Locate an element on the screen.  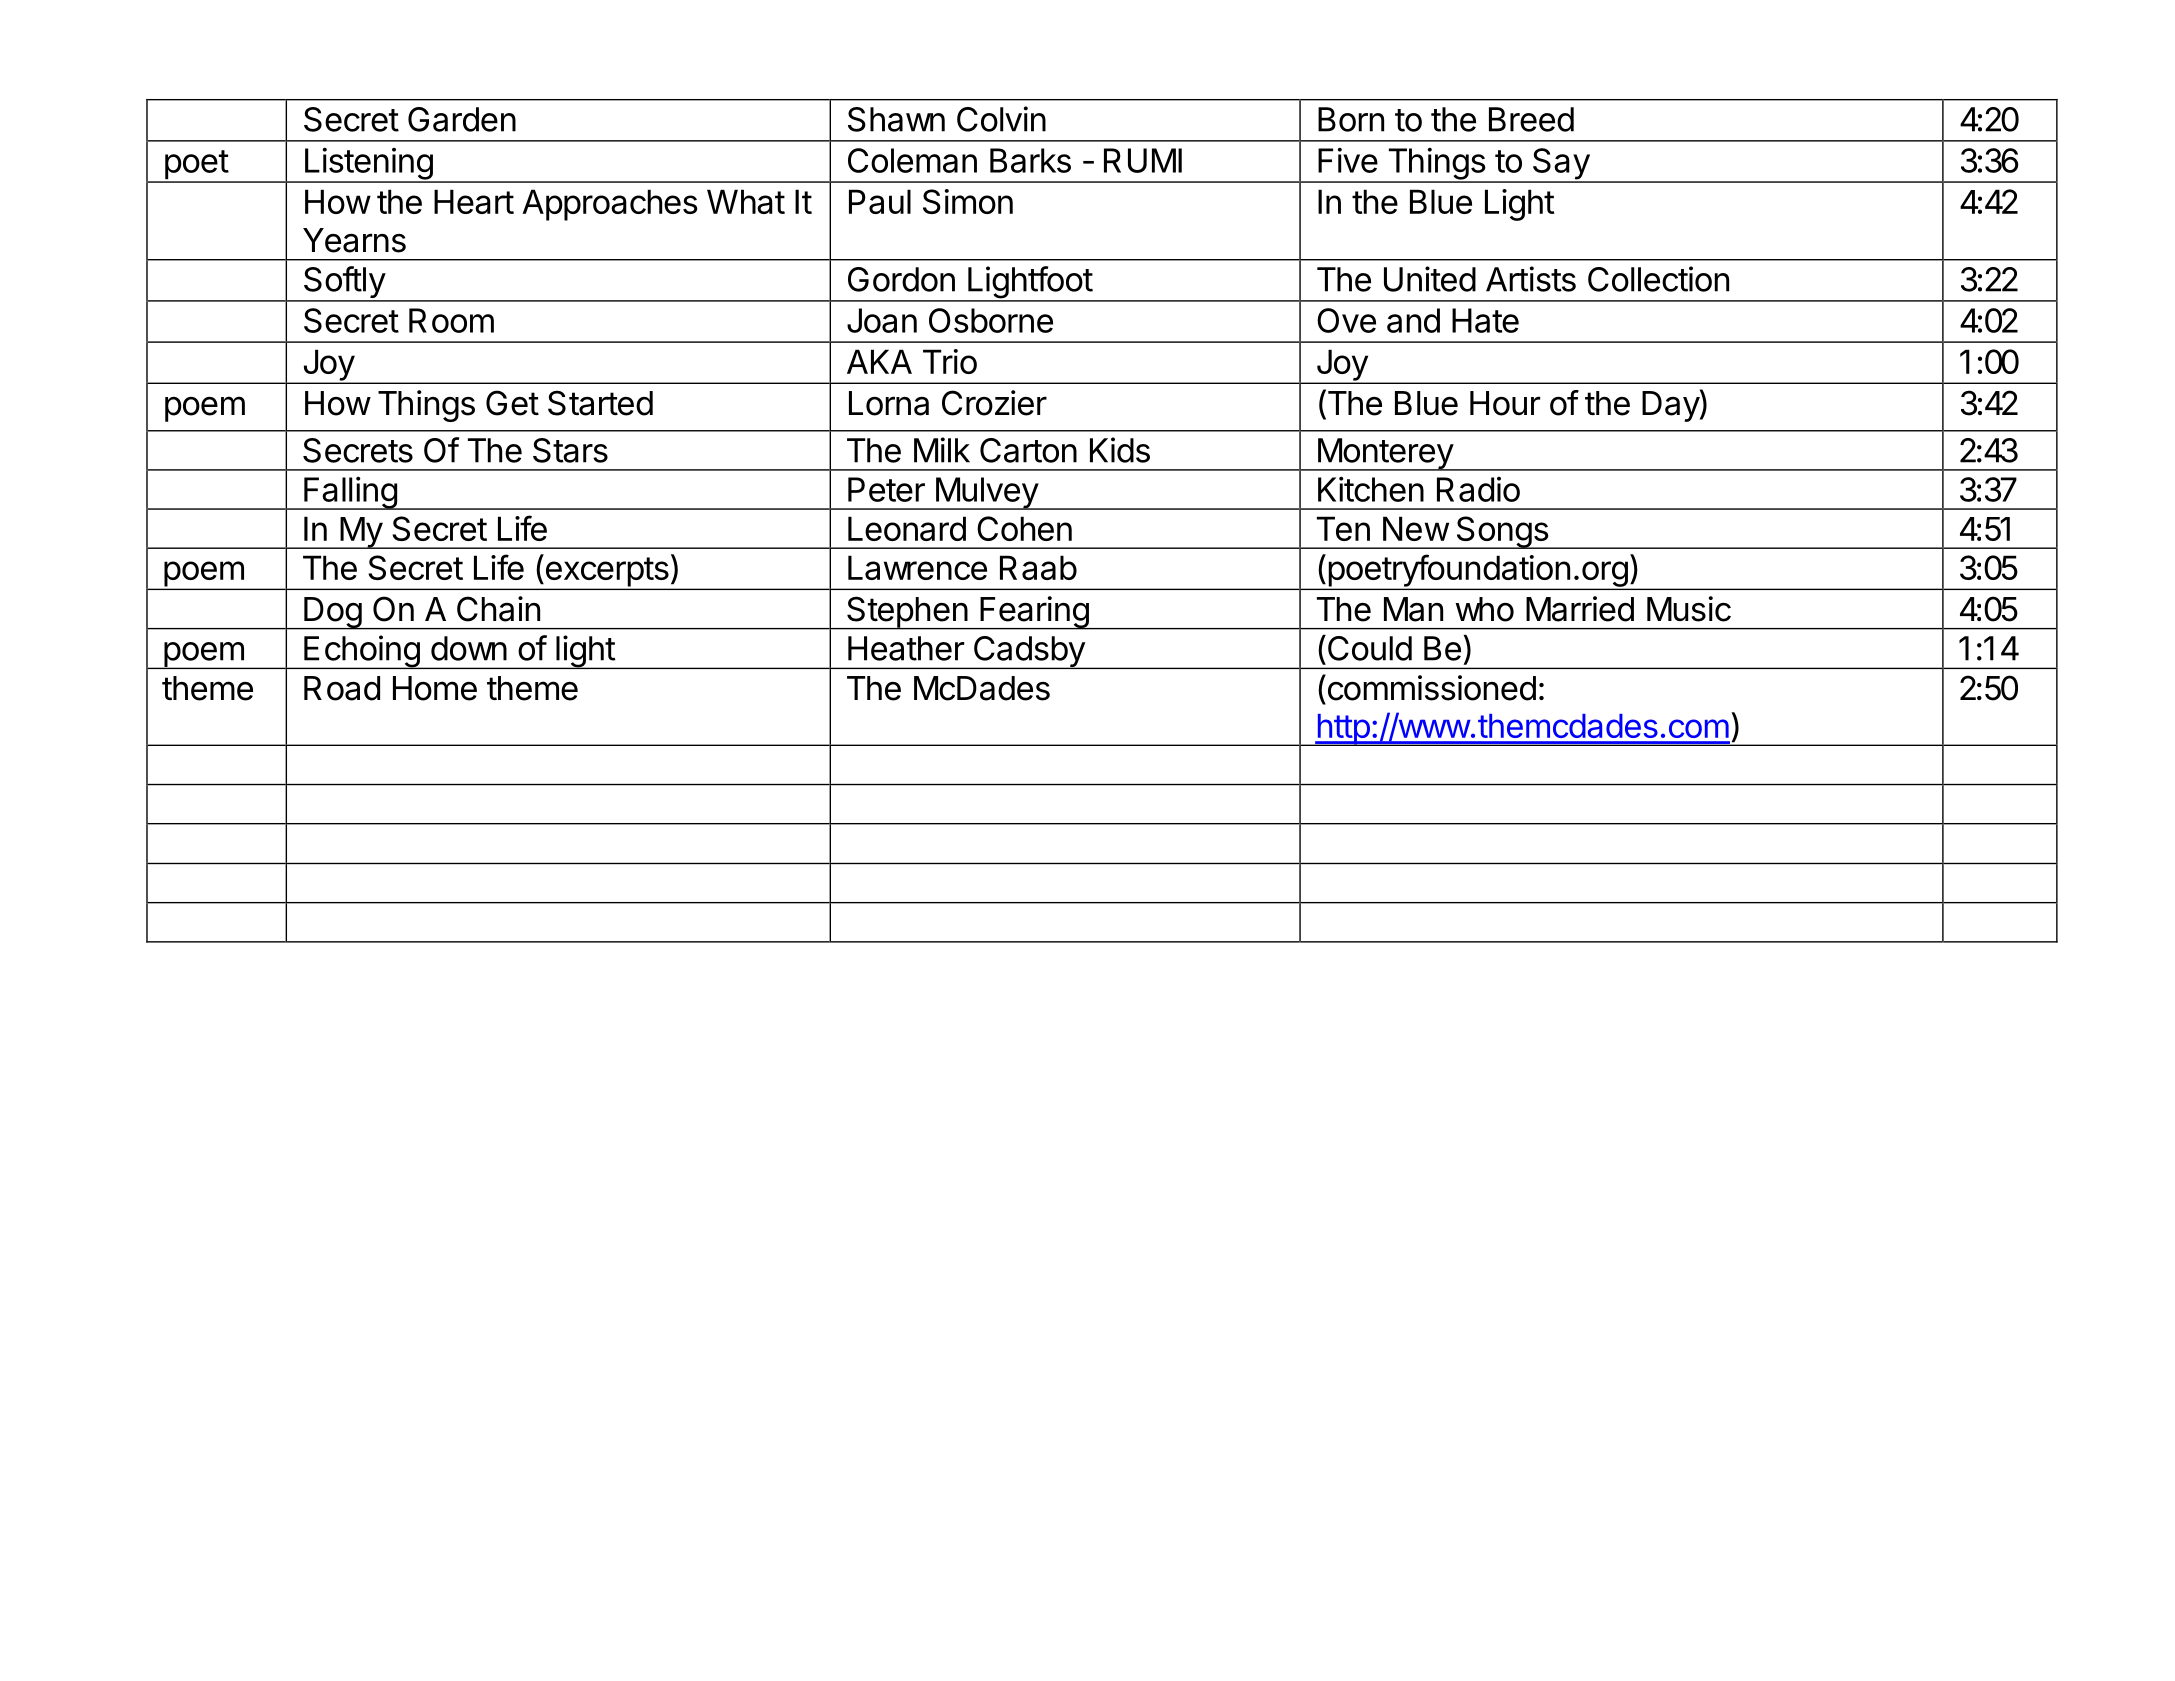
Get is located at coordinates (512, 403).
